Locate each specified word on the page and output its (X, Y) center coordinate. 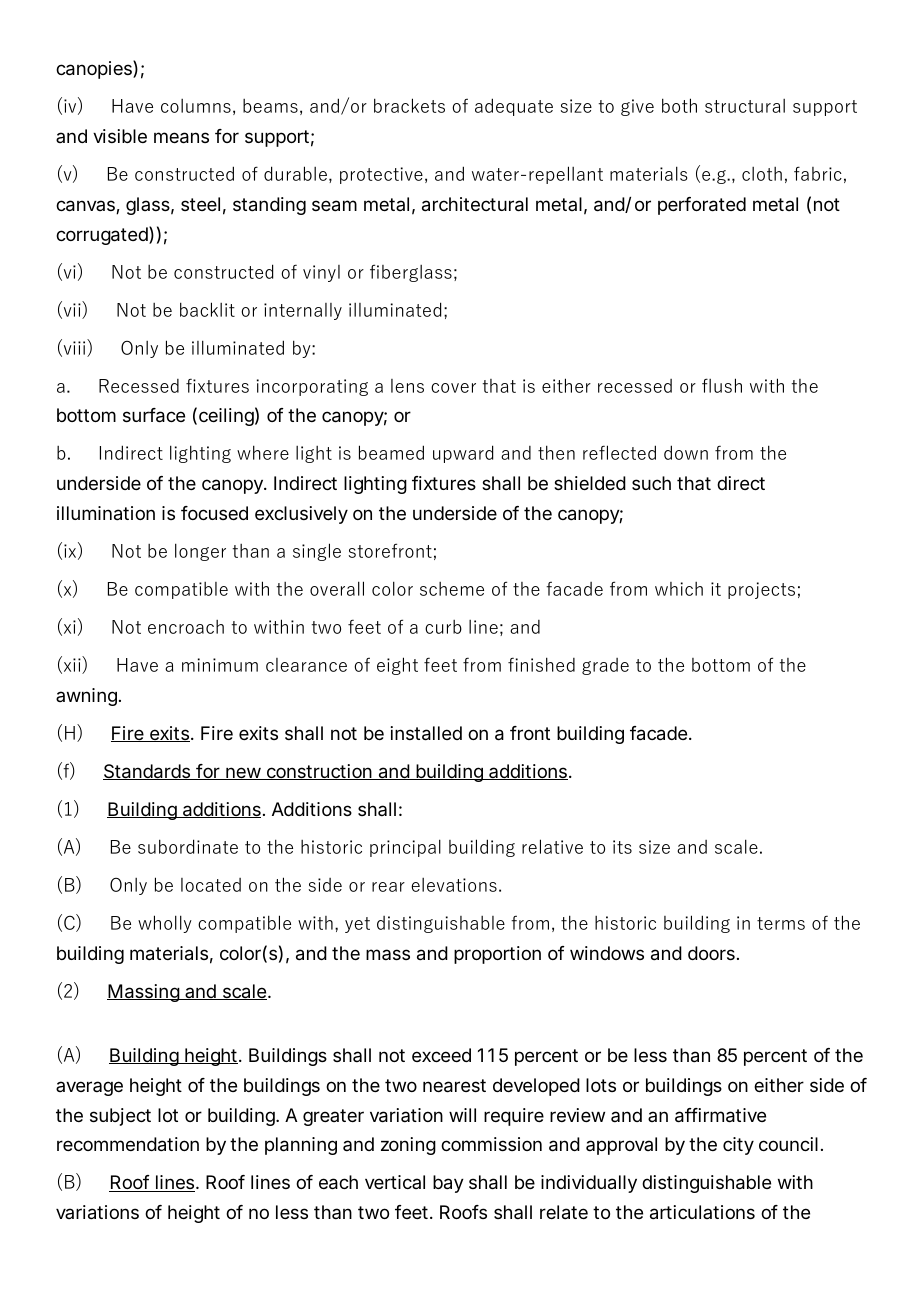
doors (711, 953)
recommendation (128, 1144)
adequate (514, 107)
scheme (452, 589)
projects (761, 590)
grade (605, 666)
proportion (497, 955)
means (181, 138)
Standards (148, 772)
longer (200, 552)
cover (453, 388)
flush (722, 385)
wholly (165, 924)
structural (745, 106)
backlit (207, 309)
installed (426, 733)
